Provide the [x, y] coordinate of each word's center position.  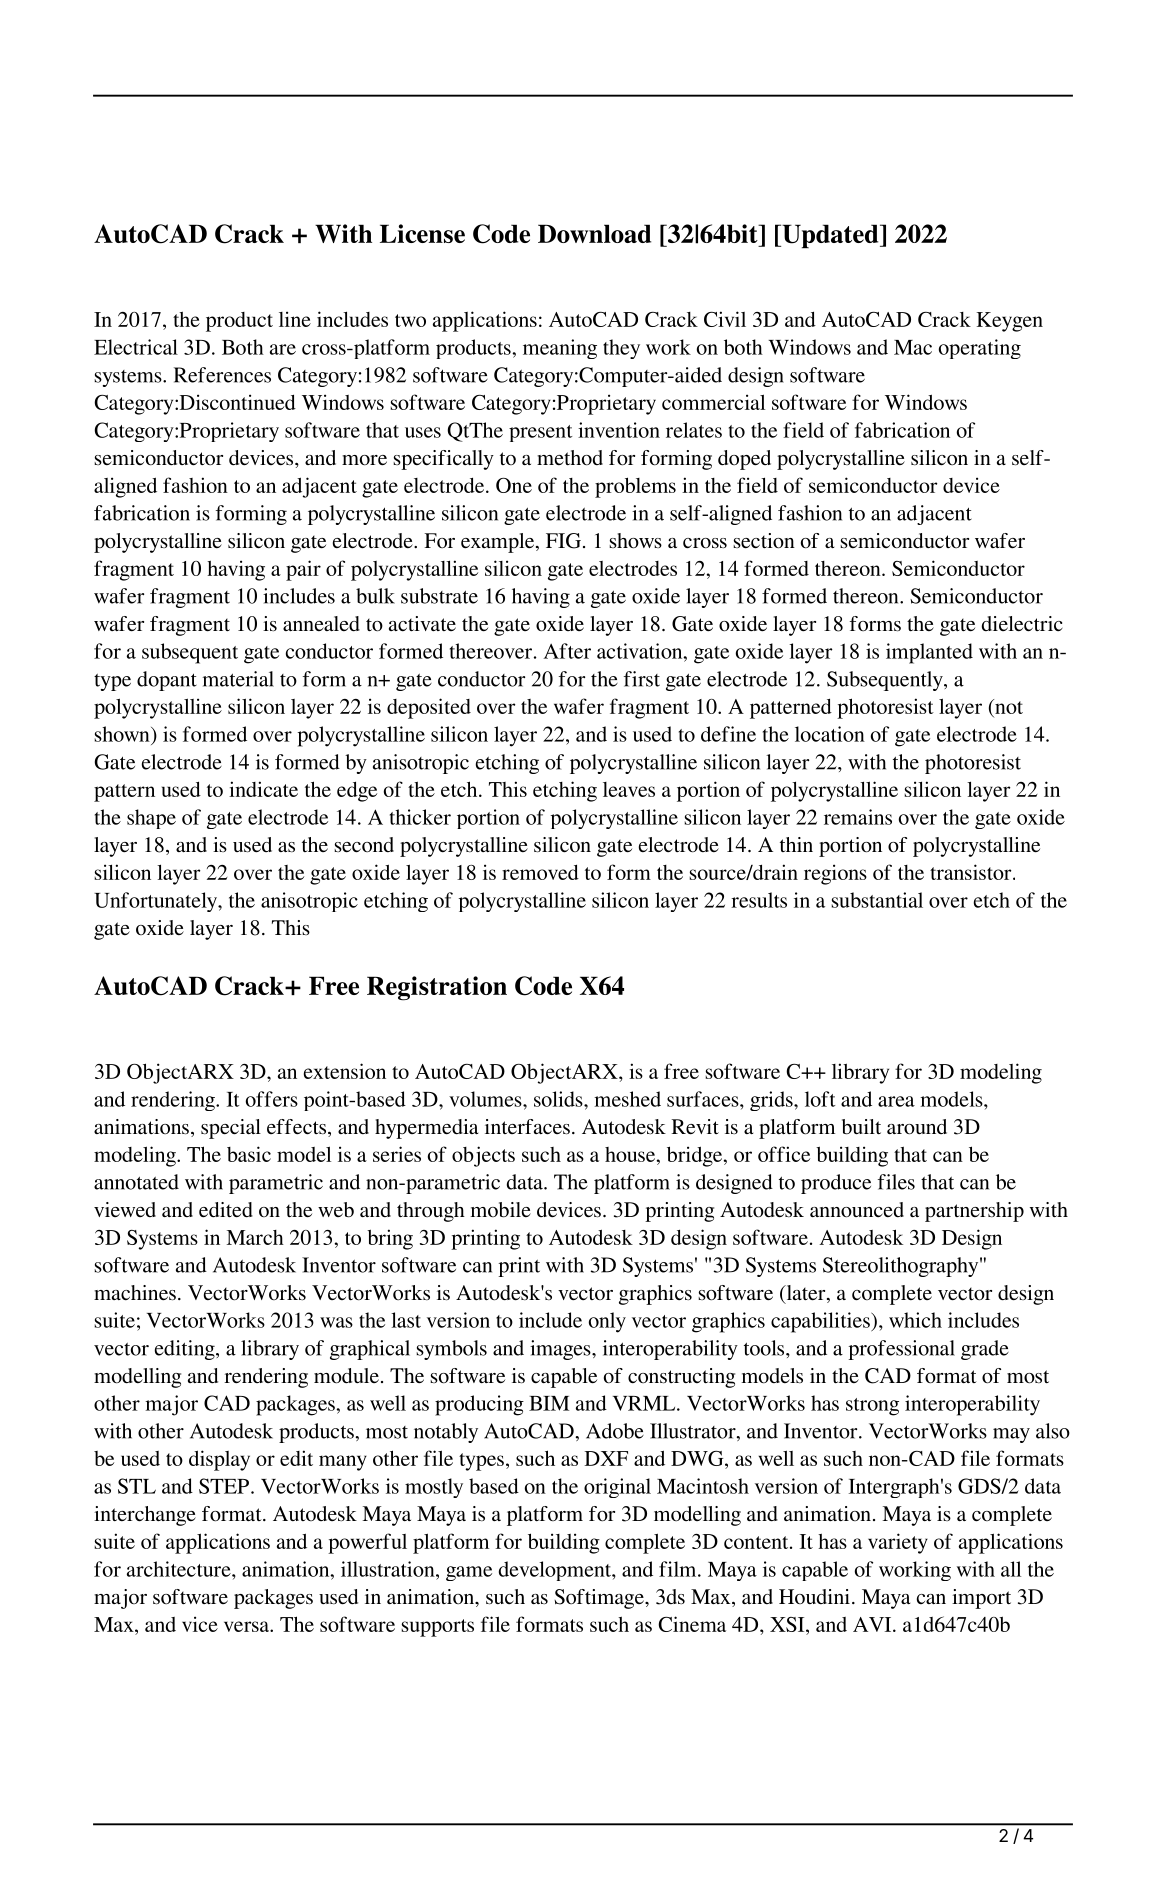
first [642, 679]
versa [247, 1626]
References [222, 375]
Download [594, 233]
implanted [929, 653]
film [679, 1569]
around [917, 1127]
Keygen [1009, 322]
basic [249, 1154]
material [238, 679]
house [631, 1154]
